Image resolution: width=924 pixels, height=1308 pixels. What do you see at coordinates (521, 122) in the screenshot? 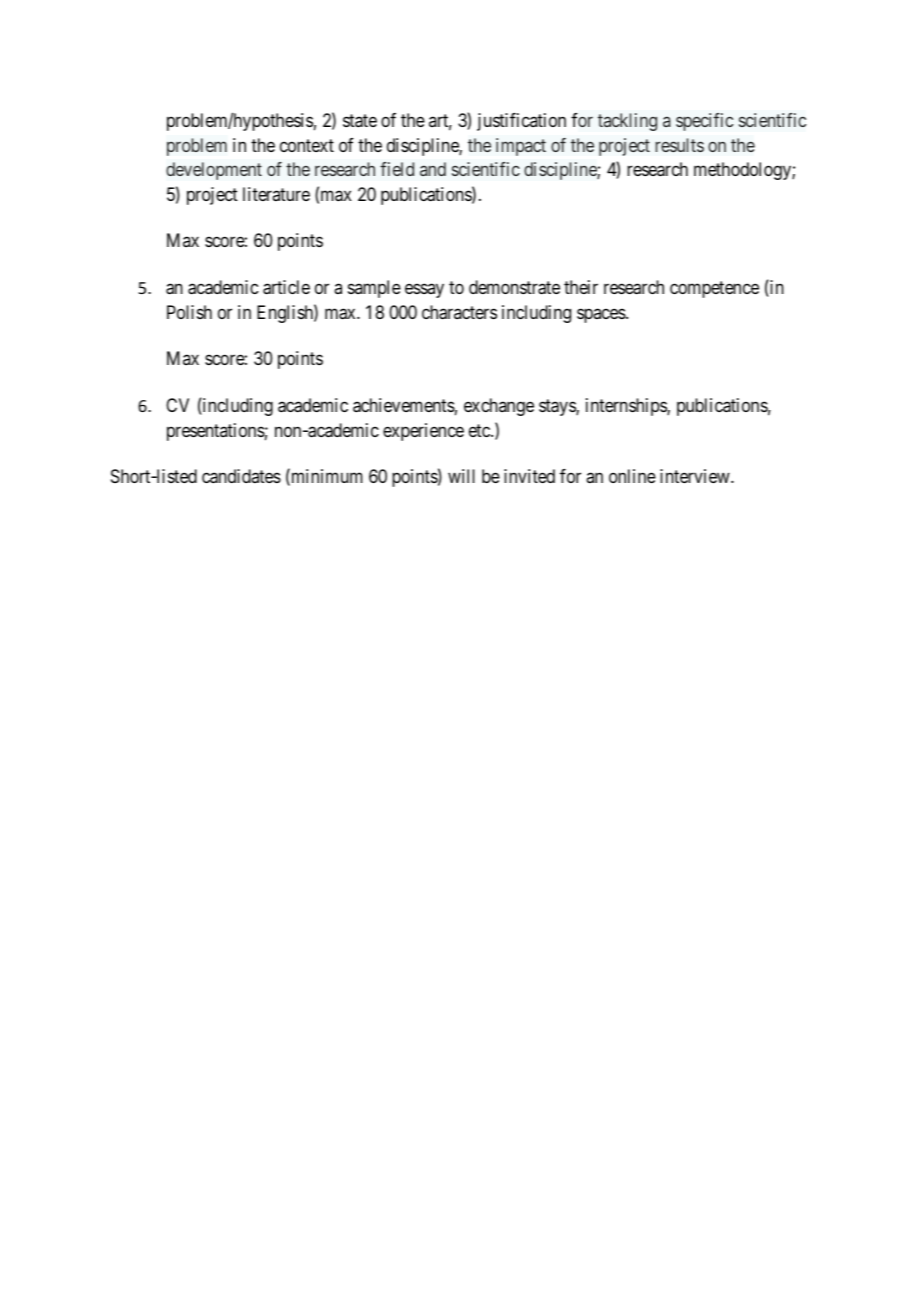
I see `justification` at bounding box center [521, 122].
